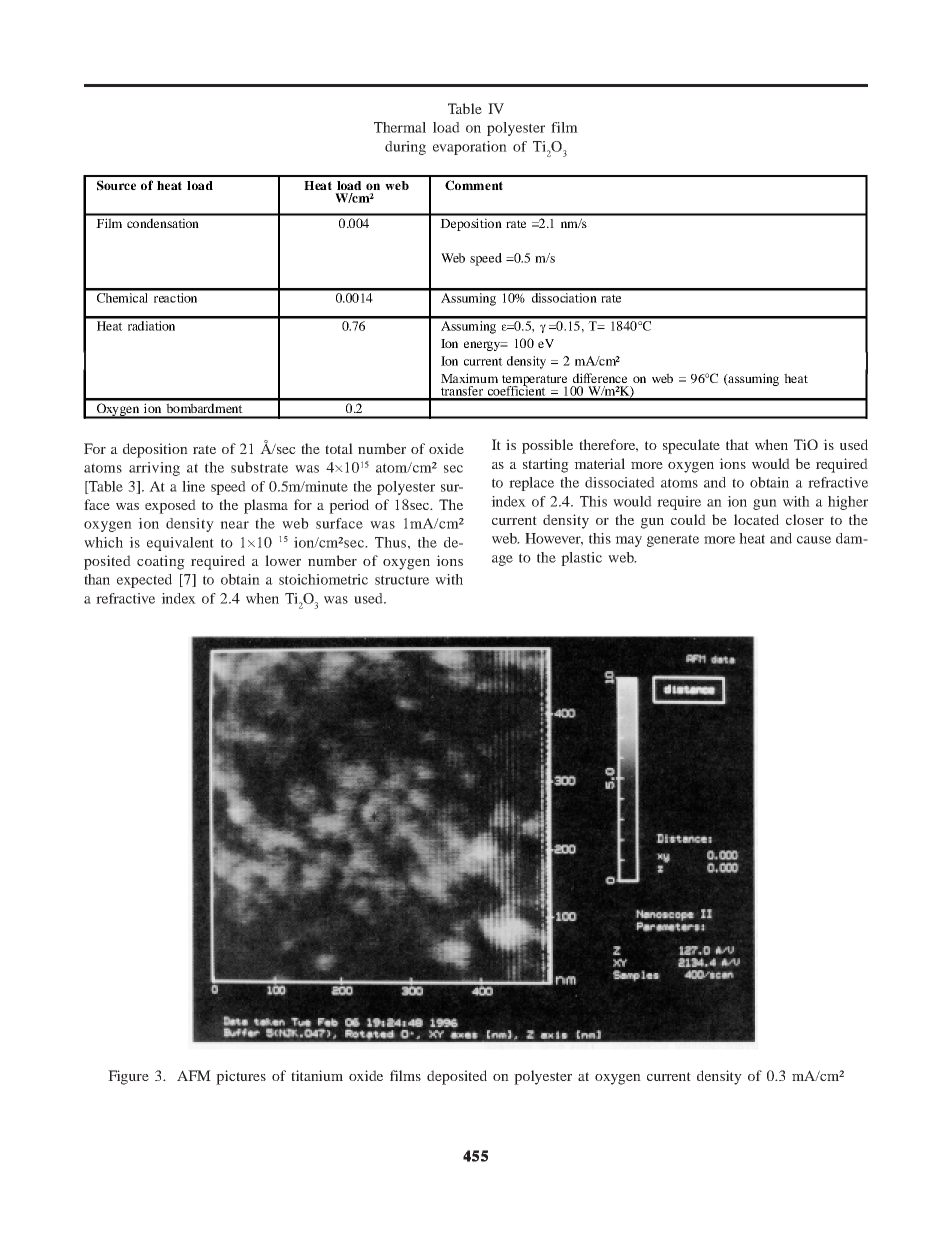 Image resolution: width=952 pixels, height=1233 pixels. I want to click on Source, so click(116, 185).
